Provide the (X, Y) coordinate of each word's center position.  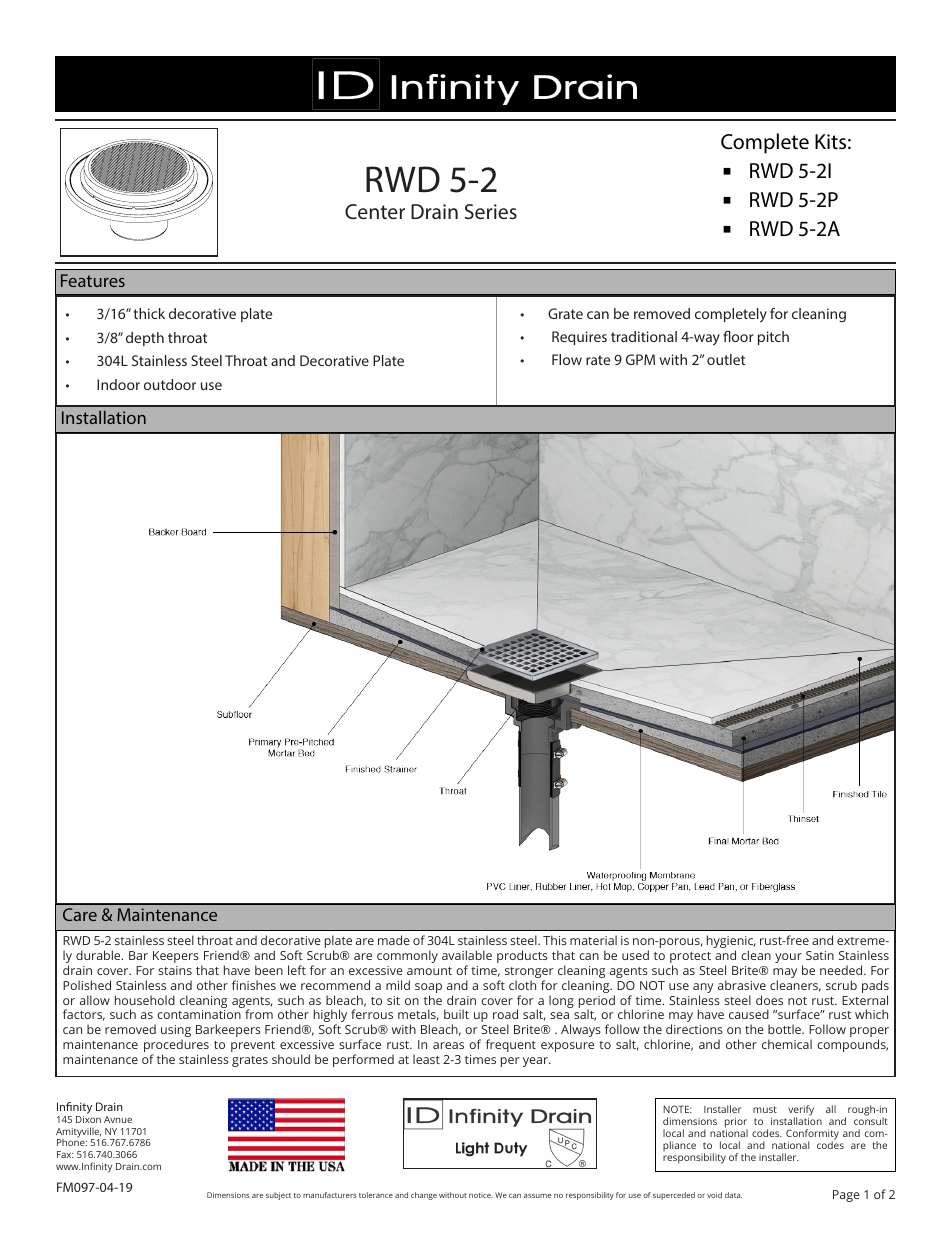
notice (481, 1195)
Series (491, 211)
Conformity (812, 1135)
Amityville (78, 1133)
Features (93, 280)
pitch (773, 338)
